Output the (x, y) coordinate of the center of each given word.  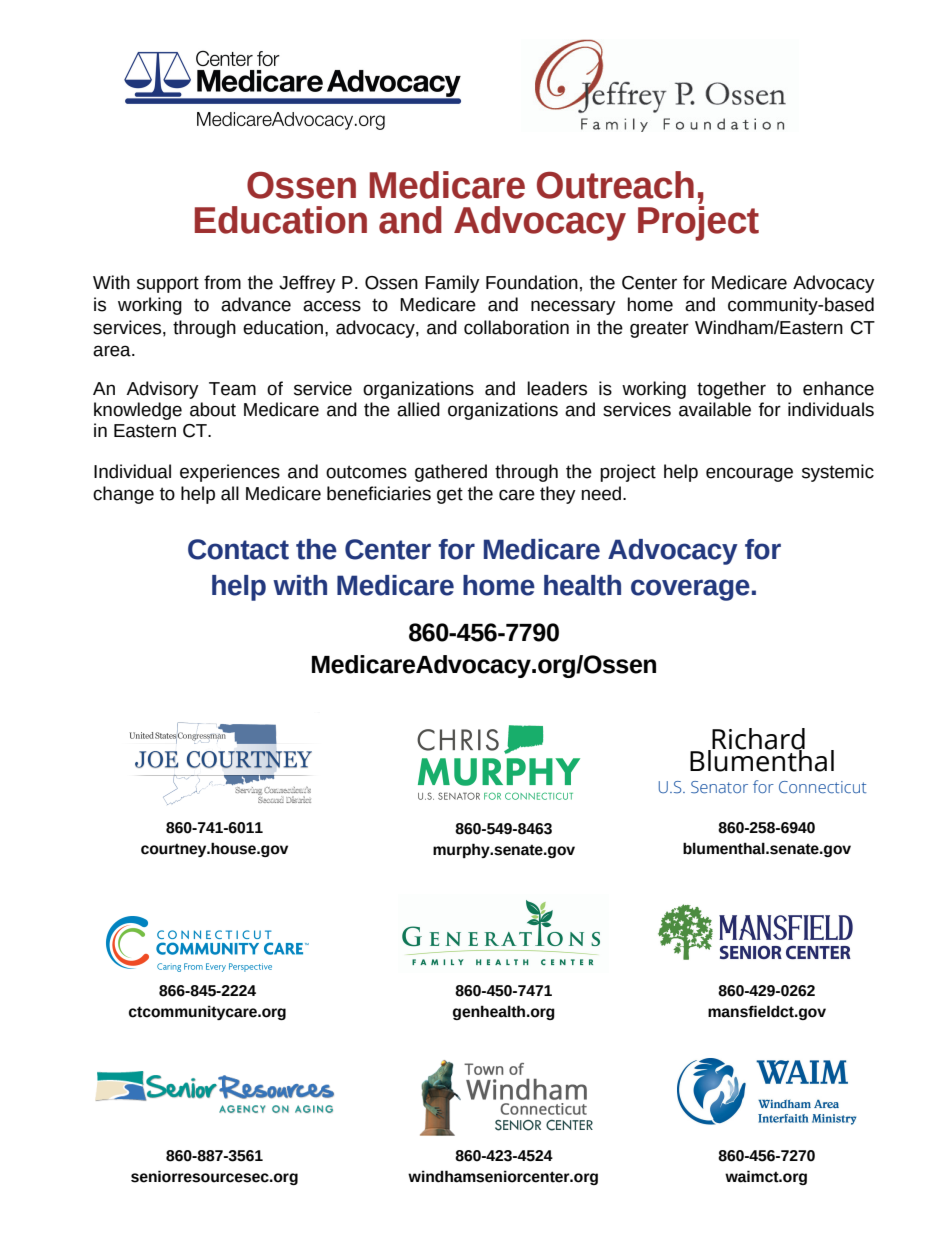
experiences (230, 473)
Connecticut (822, 787)
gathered (451, 473)
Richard (757, 740)
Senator (719, 787)
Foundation (532, 282)
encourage (749, 474)
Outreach (615, 185)
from (222, 282)
